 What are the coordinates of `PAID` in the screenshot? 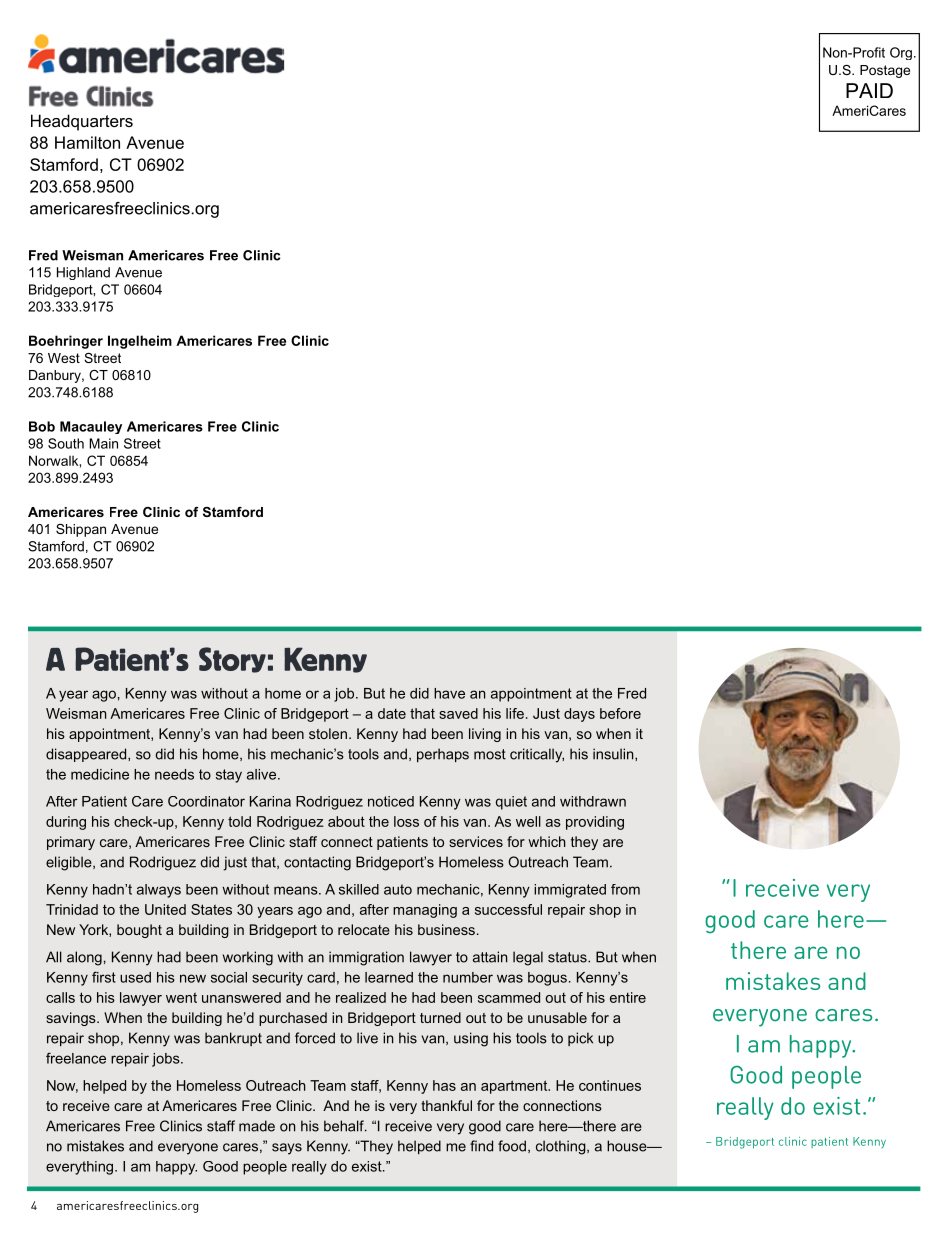 It's located at (869, 90).
